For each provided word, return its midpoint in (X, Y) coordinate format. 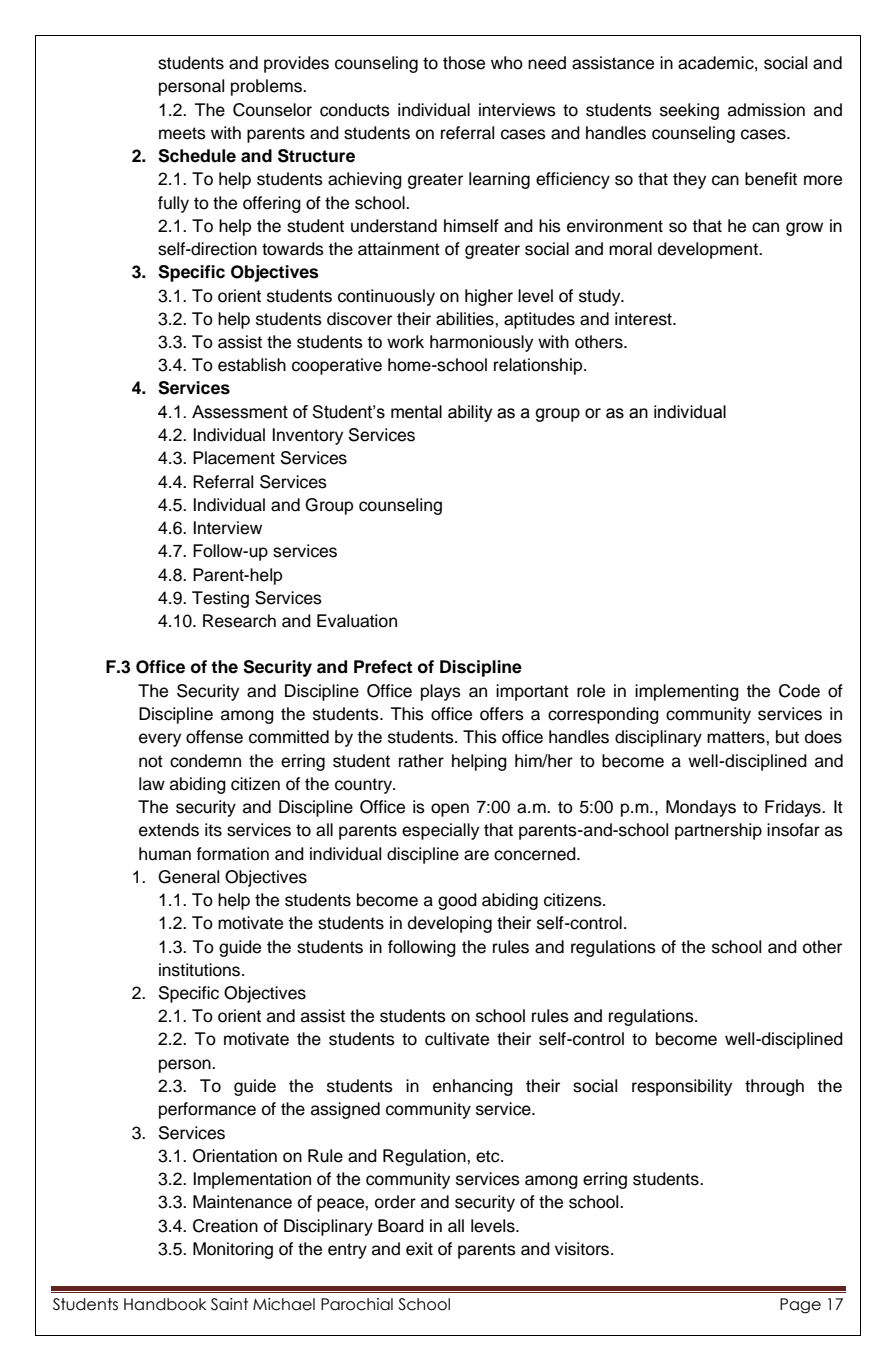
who (507, 63)
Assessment (240, 412)
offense (214, 737)
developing (450, 924)
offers (502, 714)
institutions (201, 970)
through (774, 1087)
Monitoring (233, 1250)
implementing (687, 692)
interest (644, 319)
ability (470, 413)
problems (267, 87)
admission (766, 110)
